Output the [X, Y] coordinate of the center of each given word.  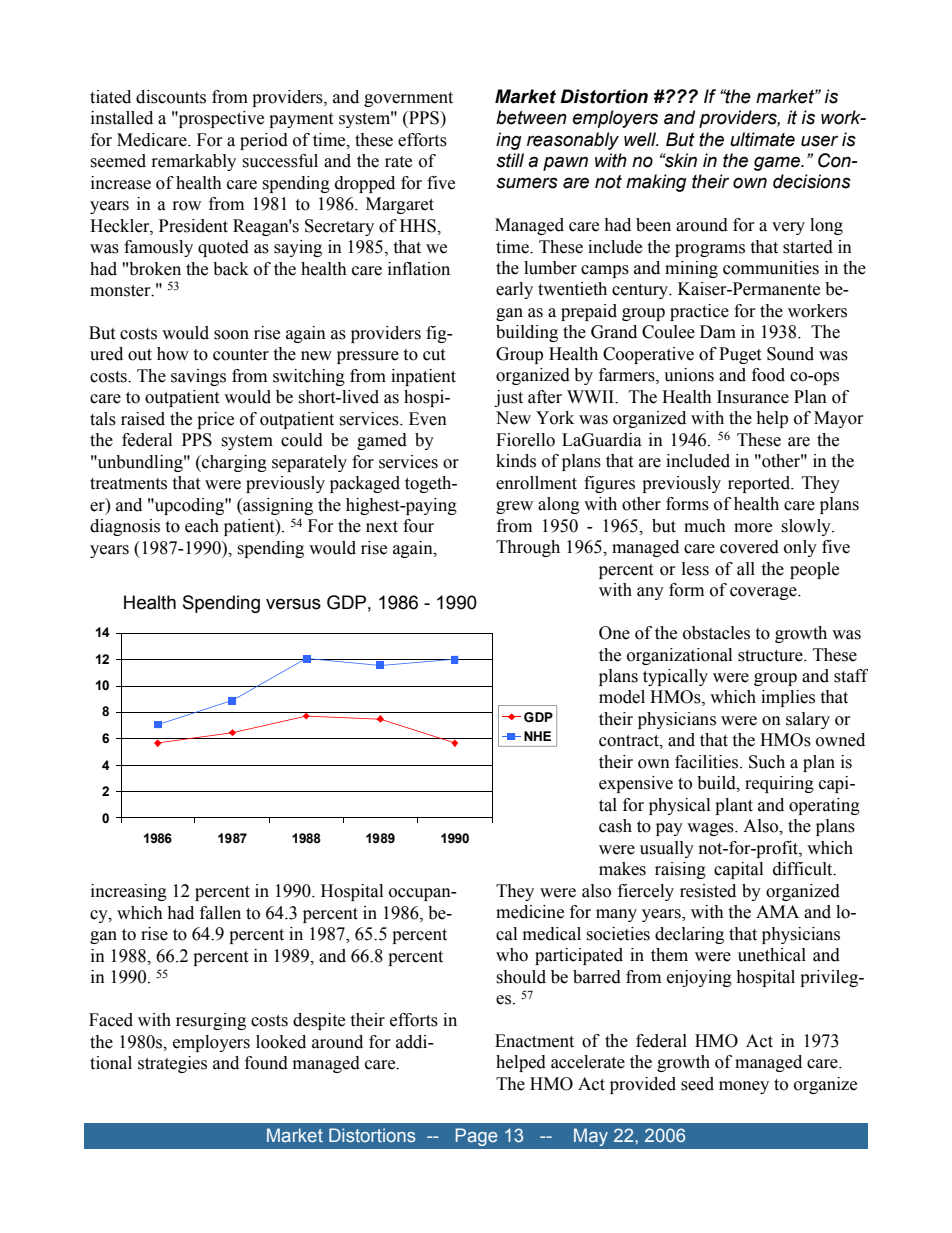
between [531, 117]
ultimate [762, 139]
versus [293, 604]
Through [528, 548]
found [266, 1063]
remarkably [194, 162]
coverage [764, 593]
